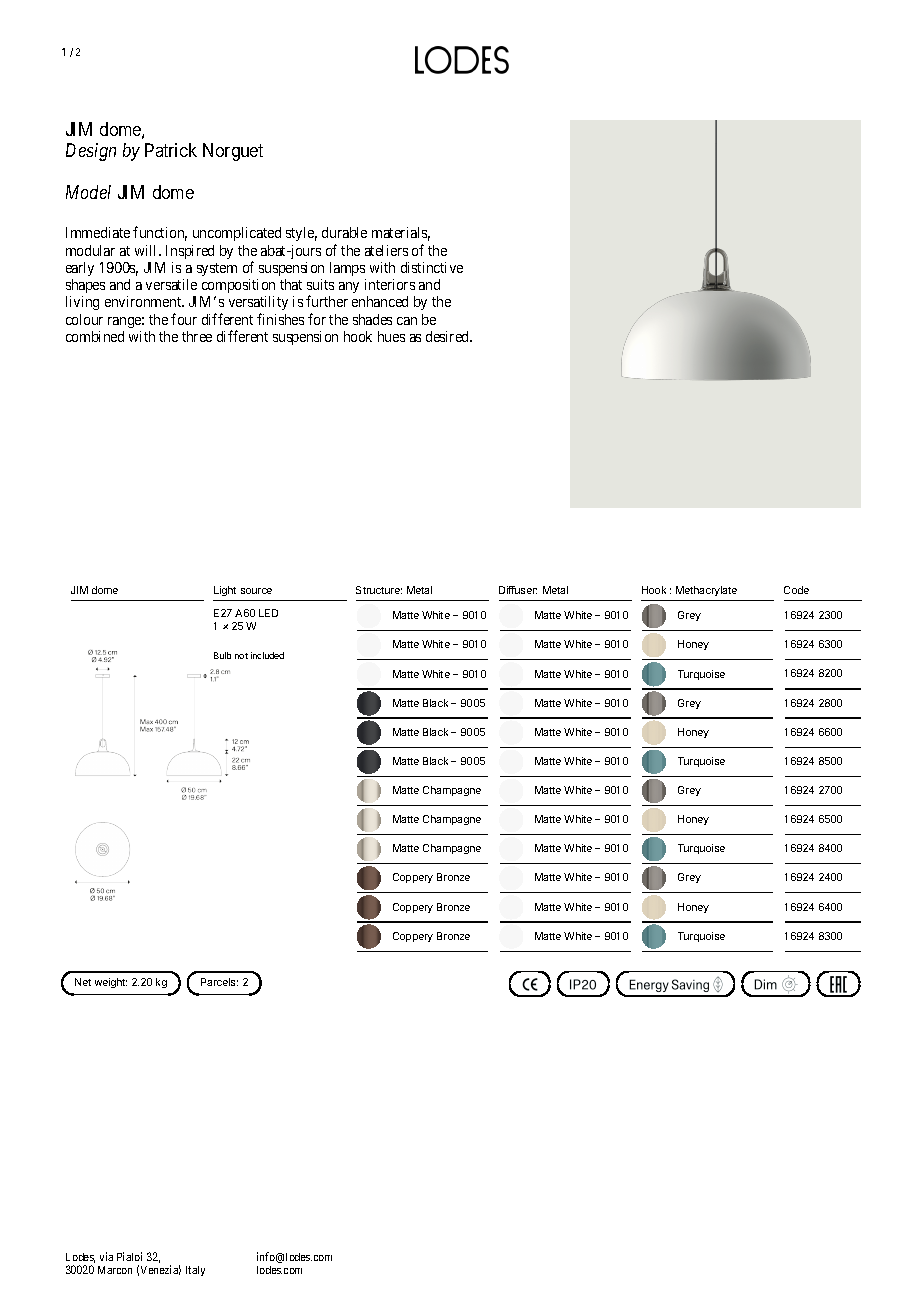 The image size is (924, 1308). What do you see at coordinates (171, 150) in the screenshot?
I see `Patrick` at bounding box center [171, 150].
